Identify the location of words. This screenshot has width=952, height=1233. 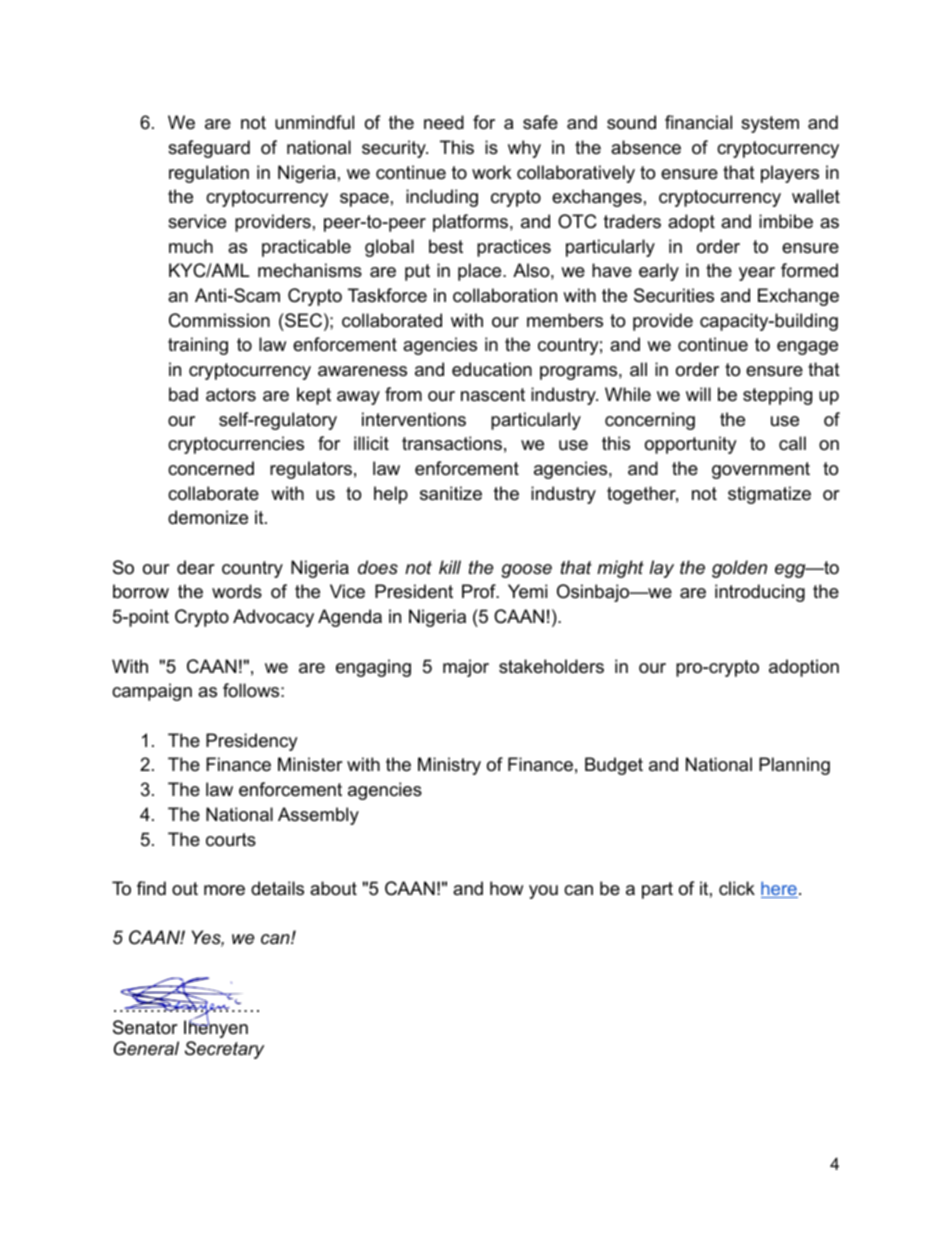
(237, 591).
